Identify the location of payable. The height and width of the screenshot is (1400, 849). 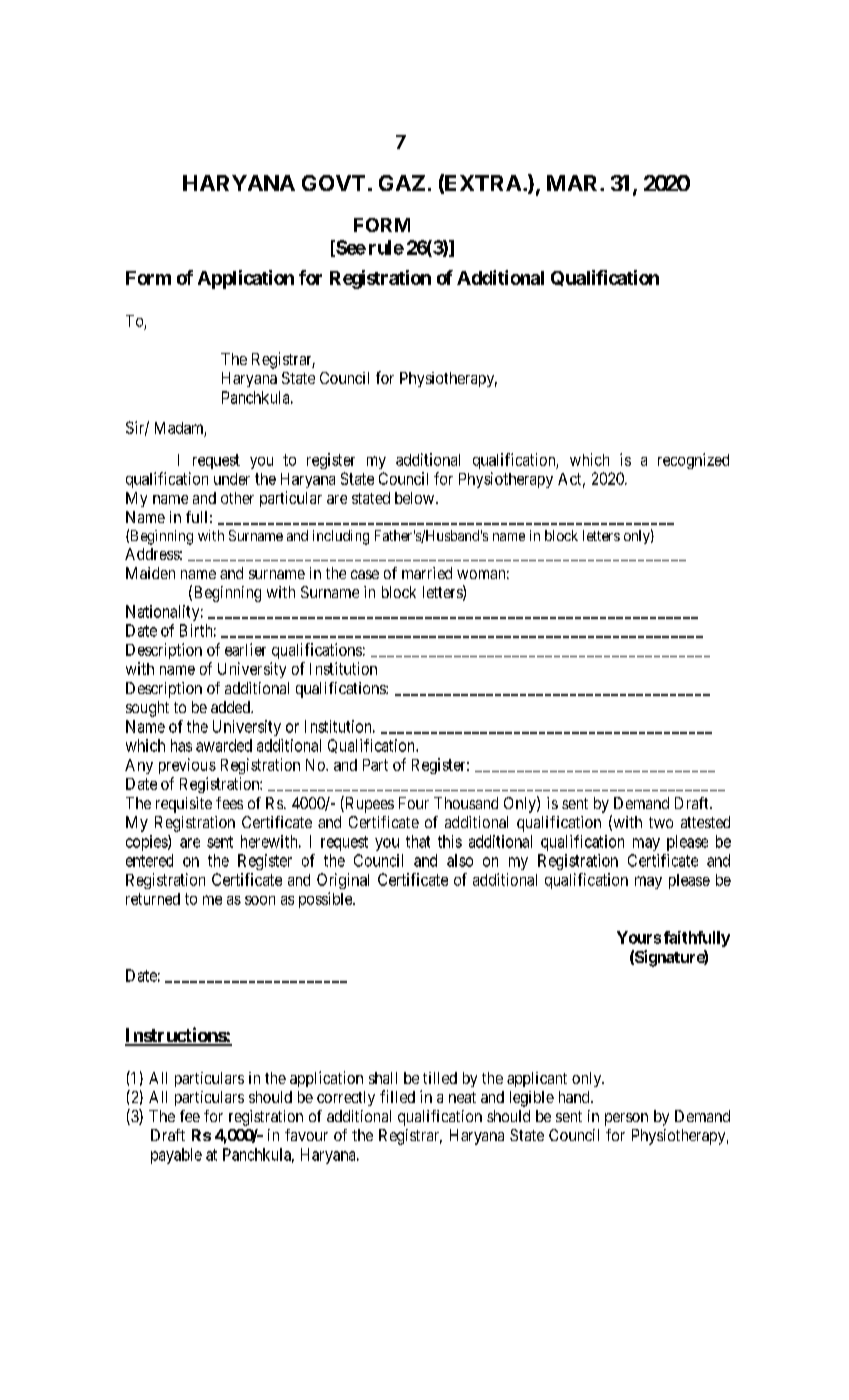
(176, 1156).
